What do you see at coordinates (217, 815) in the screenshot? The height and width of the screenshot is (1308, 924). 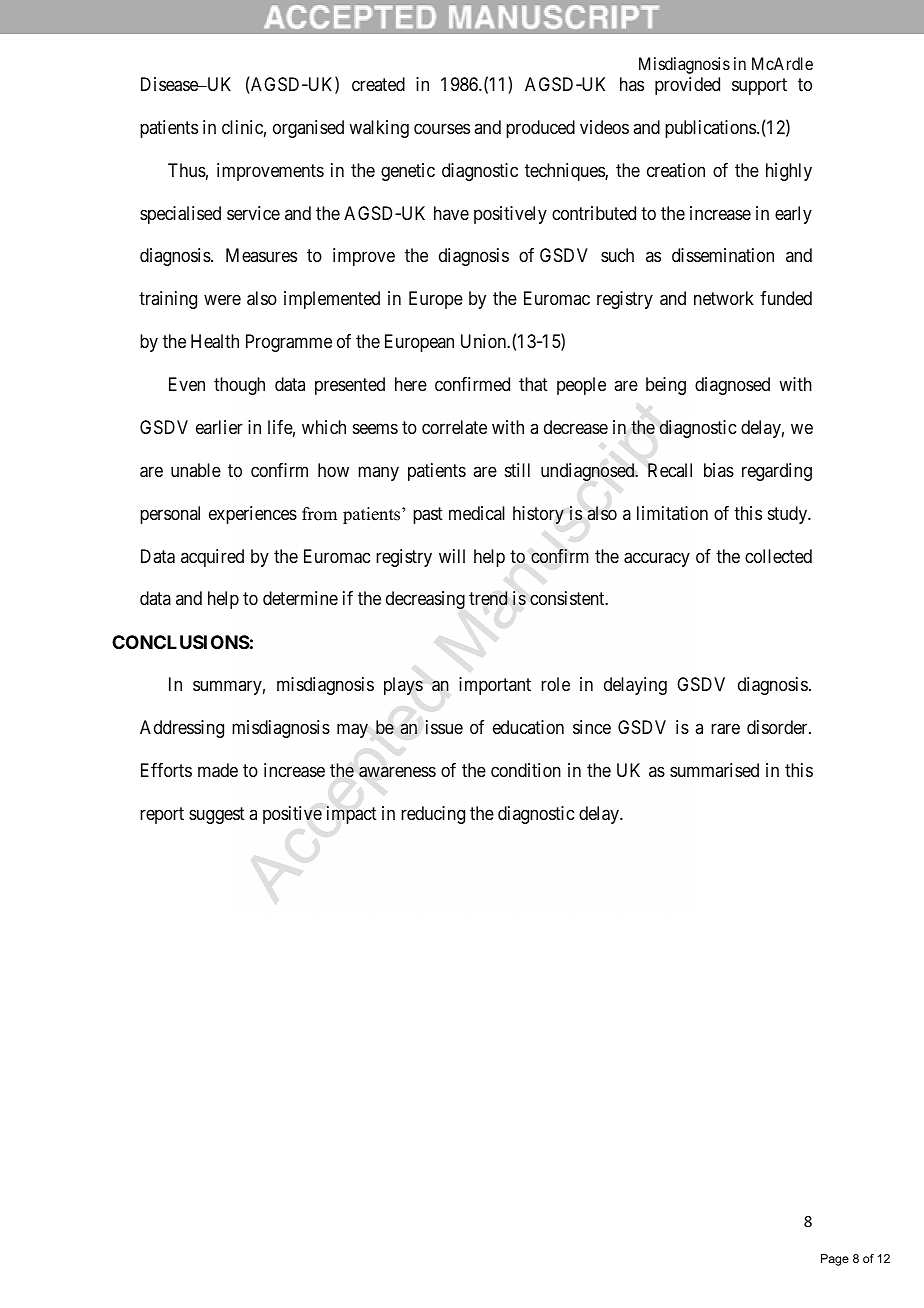 I see `suggest` at bounding box center [217, 815].
